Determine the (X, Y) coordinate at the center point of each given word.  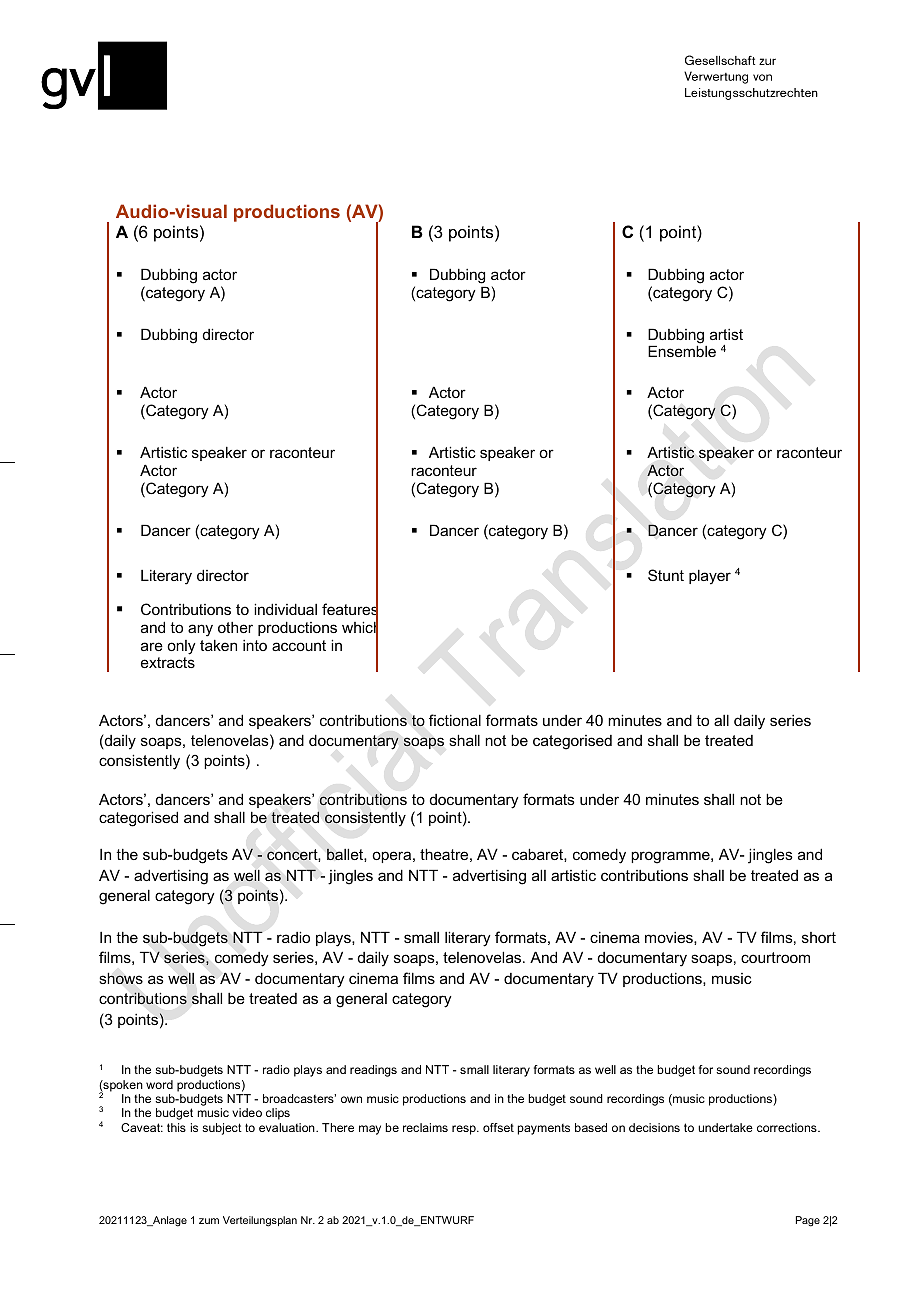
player (710, 577)
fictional (455, 720)
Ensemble (682, 351)
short (819, 937)
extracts (168, 662)
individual (285, 609)
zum (209, 1221)
